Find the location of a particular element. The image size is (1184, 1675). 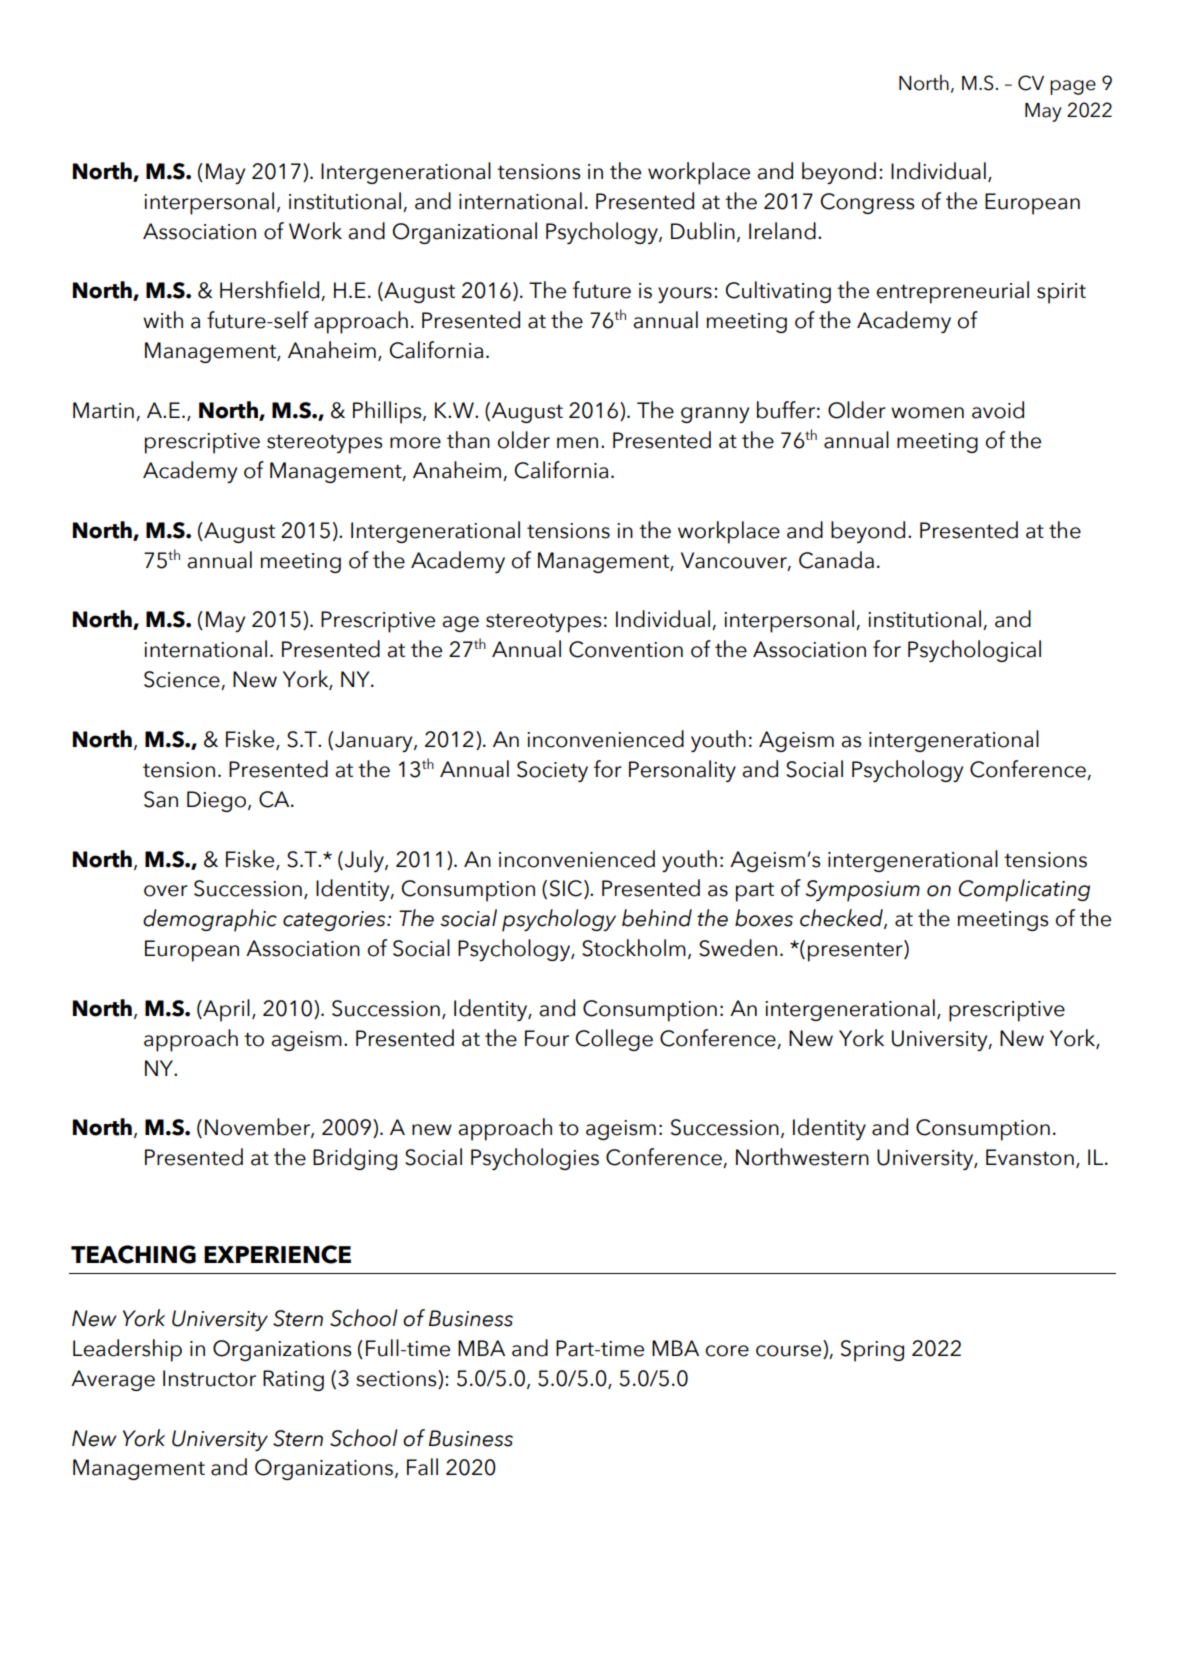

Spring is located at coordinates (872, 1351).
